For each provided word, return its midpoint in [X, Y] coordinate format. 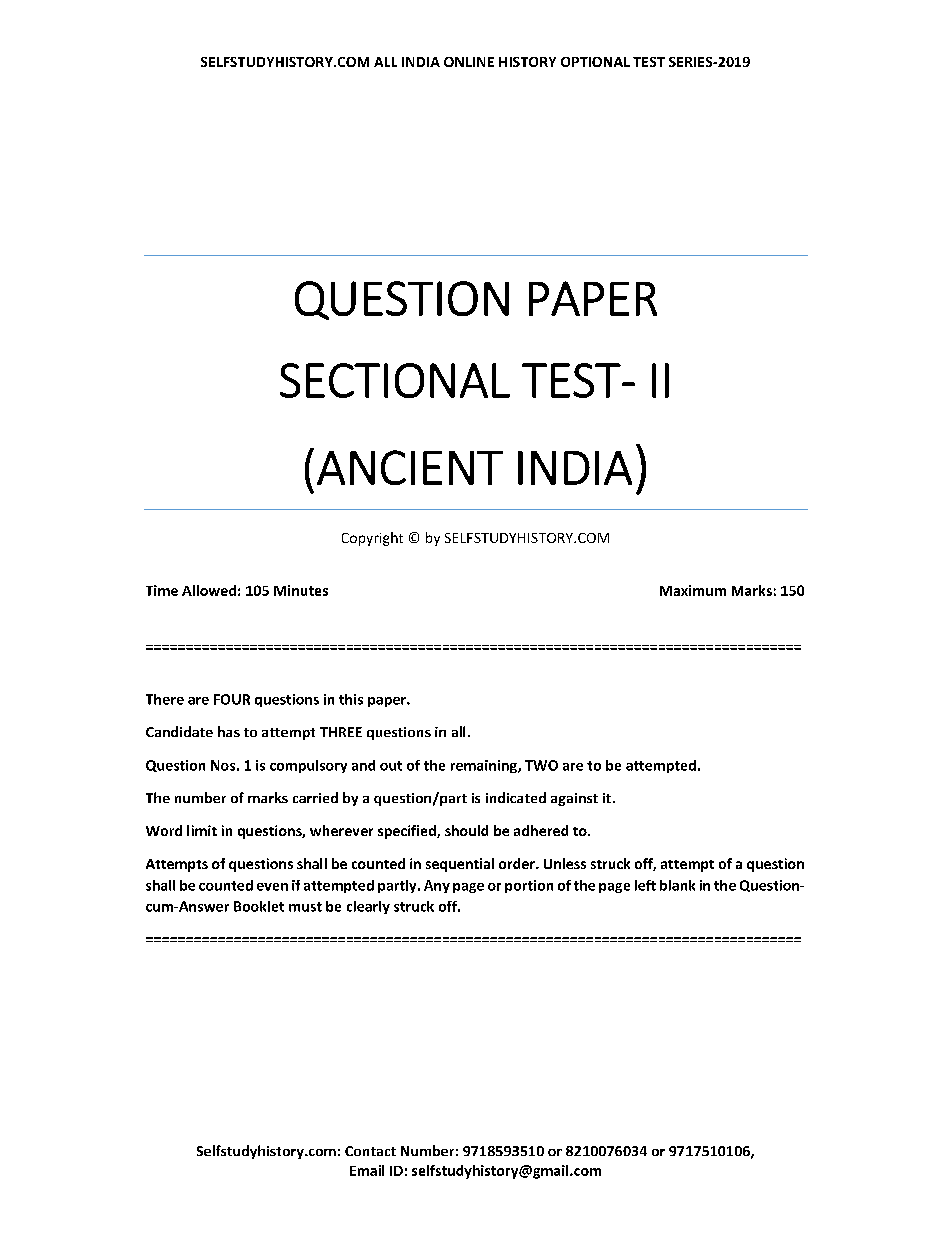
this [351, 699]
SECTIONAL [395, 380]
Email [367, 1170]
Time [162, 590]
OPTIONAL [595, 62]
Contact [370, 1151]
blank [677, 885]
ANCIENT [410, 467]
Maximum [693, 590]
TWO [541, 765]
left [645, 885]
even [272, 887]
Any [437, 886]
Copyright [372, 539]
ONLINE [469, 62]
